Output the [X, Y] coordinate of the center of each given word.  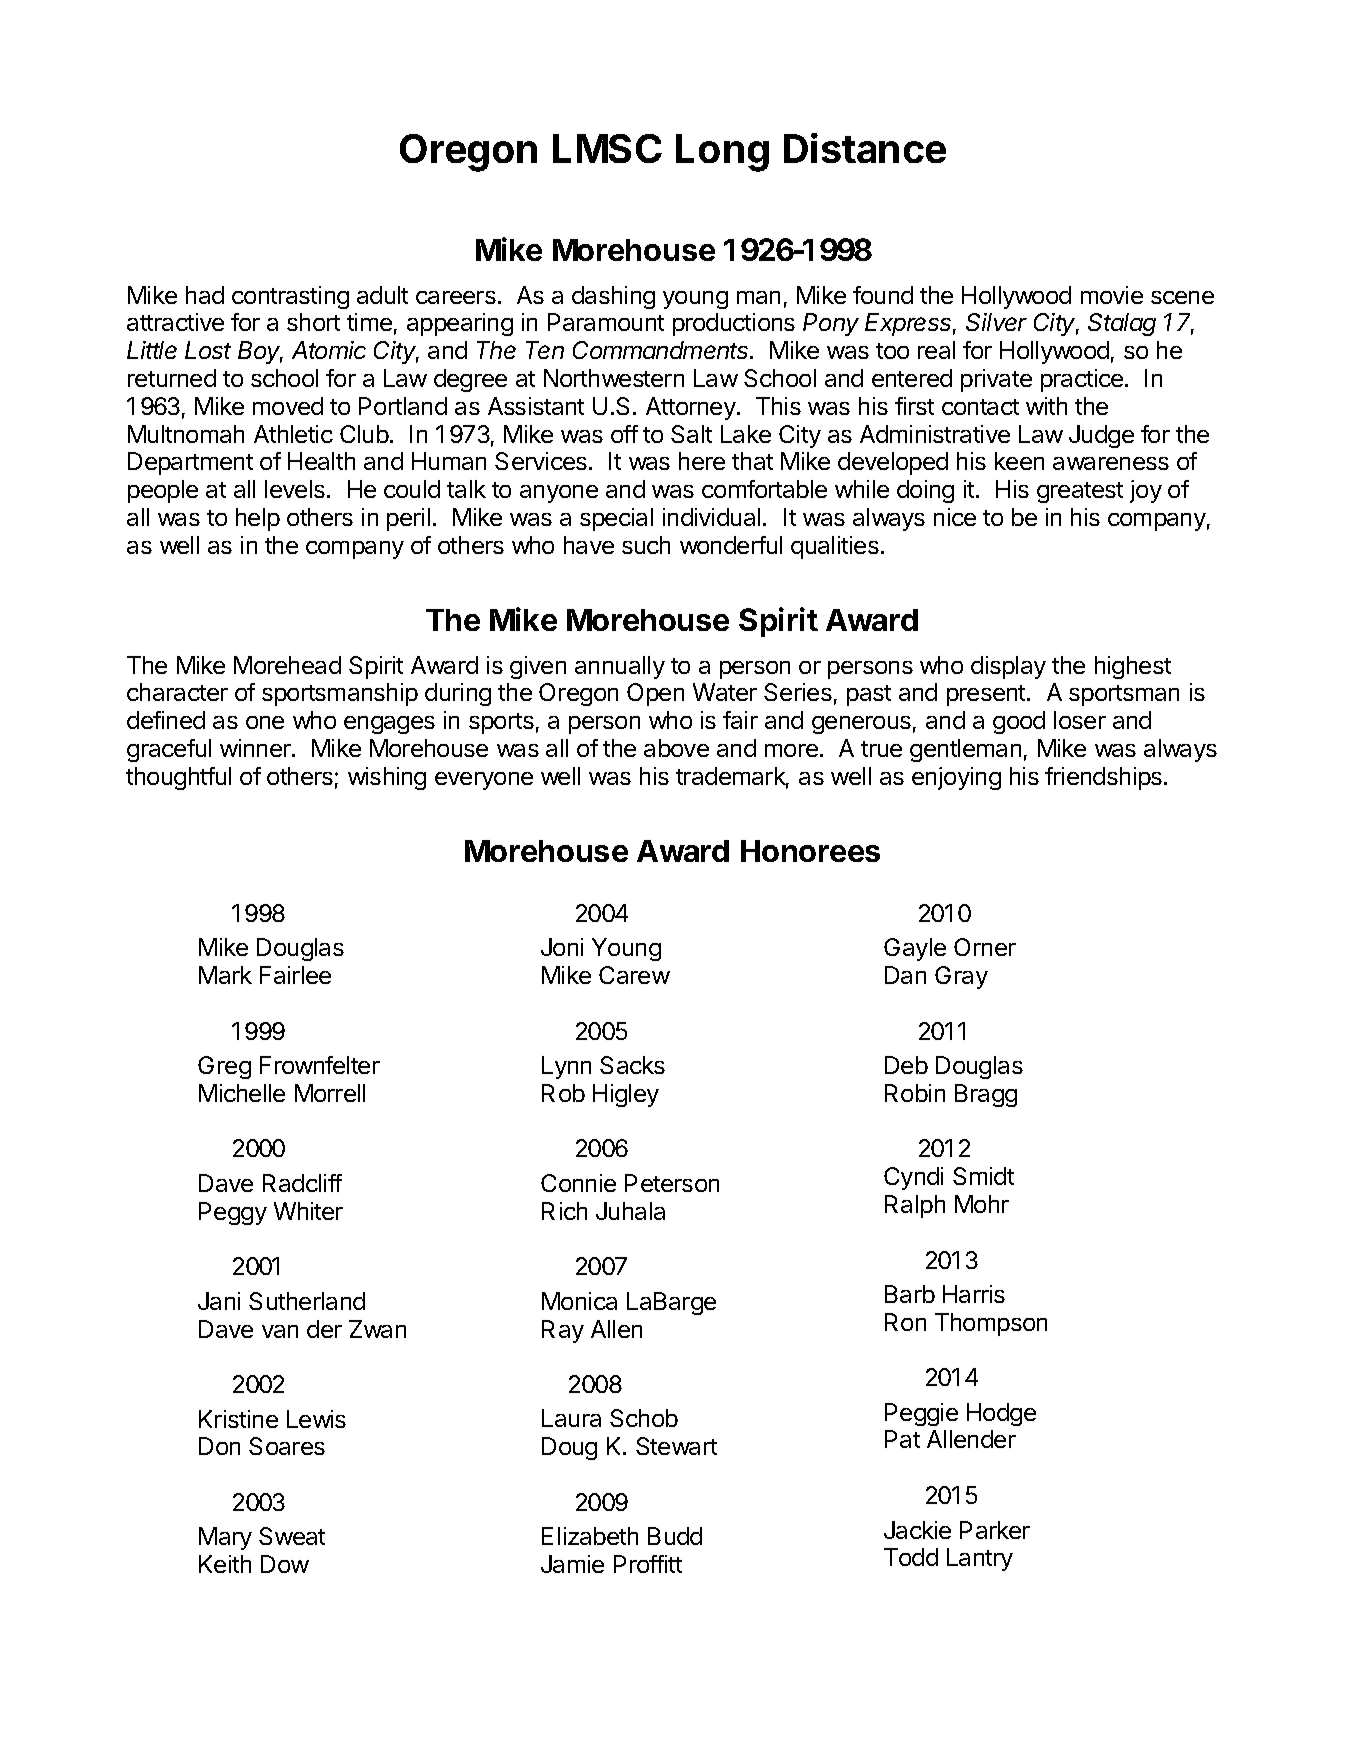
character [177, 692]
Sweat [292, 1536]
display [1008, 667]
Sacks [632, 1065]
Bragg [986, 1095]
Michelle [242, 1093]
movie [1112, 295]
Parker [995, 1530]
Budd [675, 1536]
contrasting [290, 297]
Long [722, 153]
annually [620, 667]
